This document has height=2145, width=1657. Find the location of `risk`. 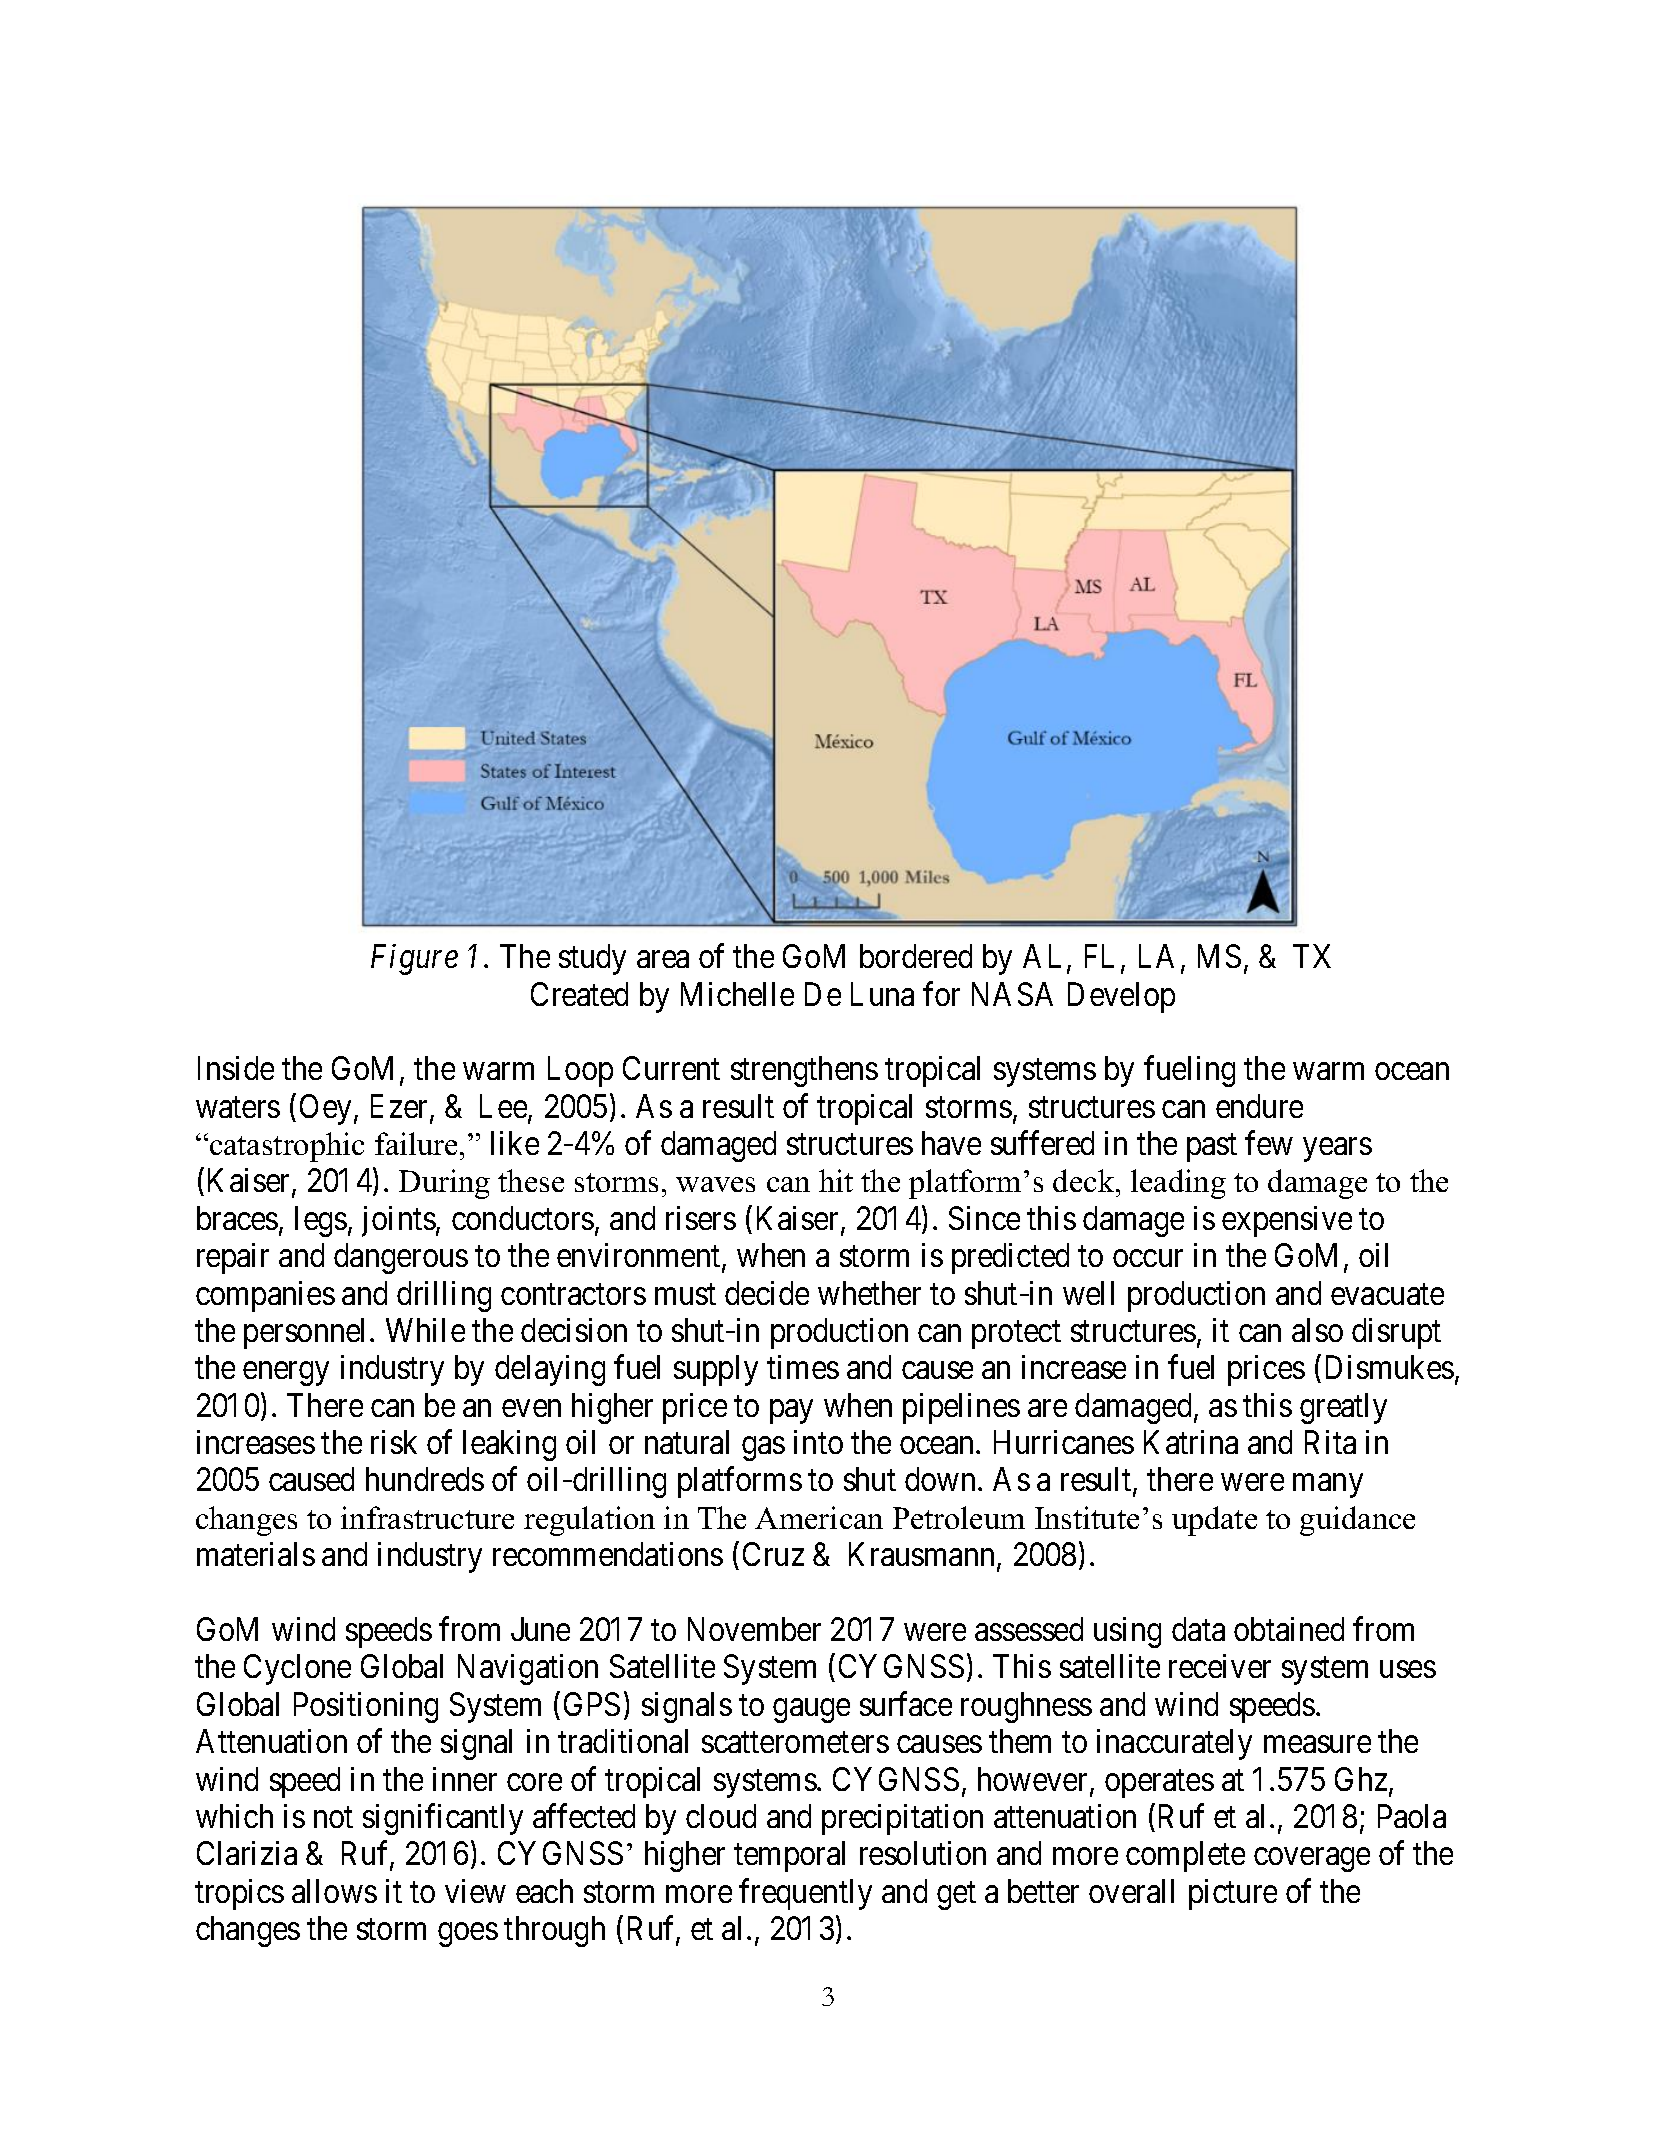

risk is located at coordinates (394, 1442).
